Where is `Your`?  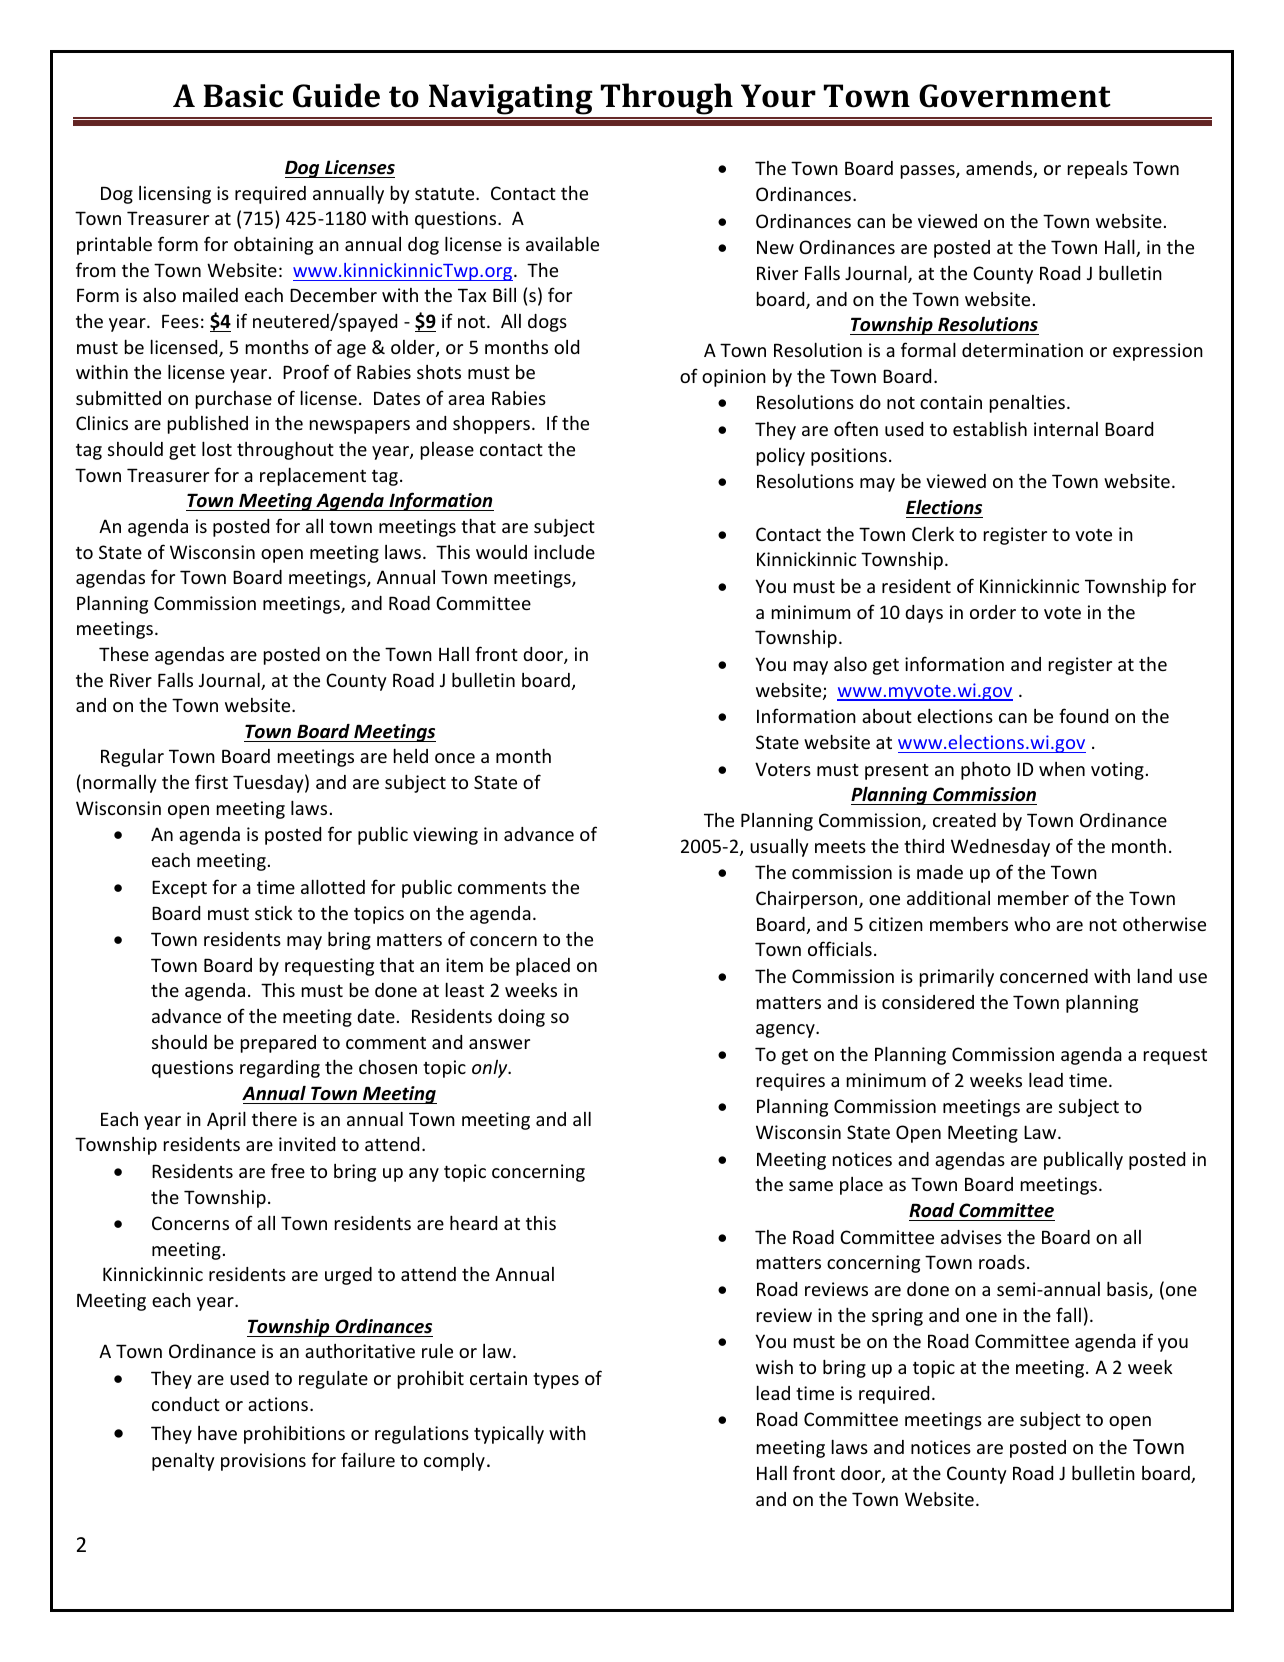 Your is located at coordinates (778, 96).
